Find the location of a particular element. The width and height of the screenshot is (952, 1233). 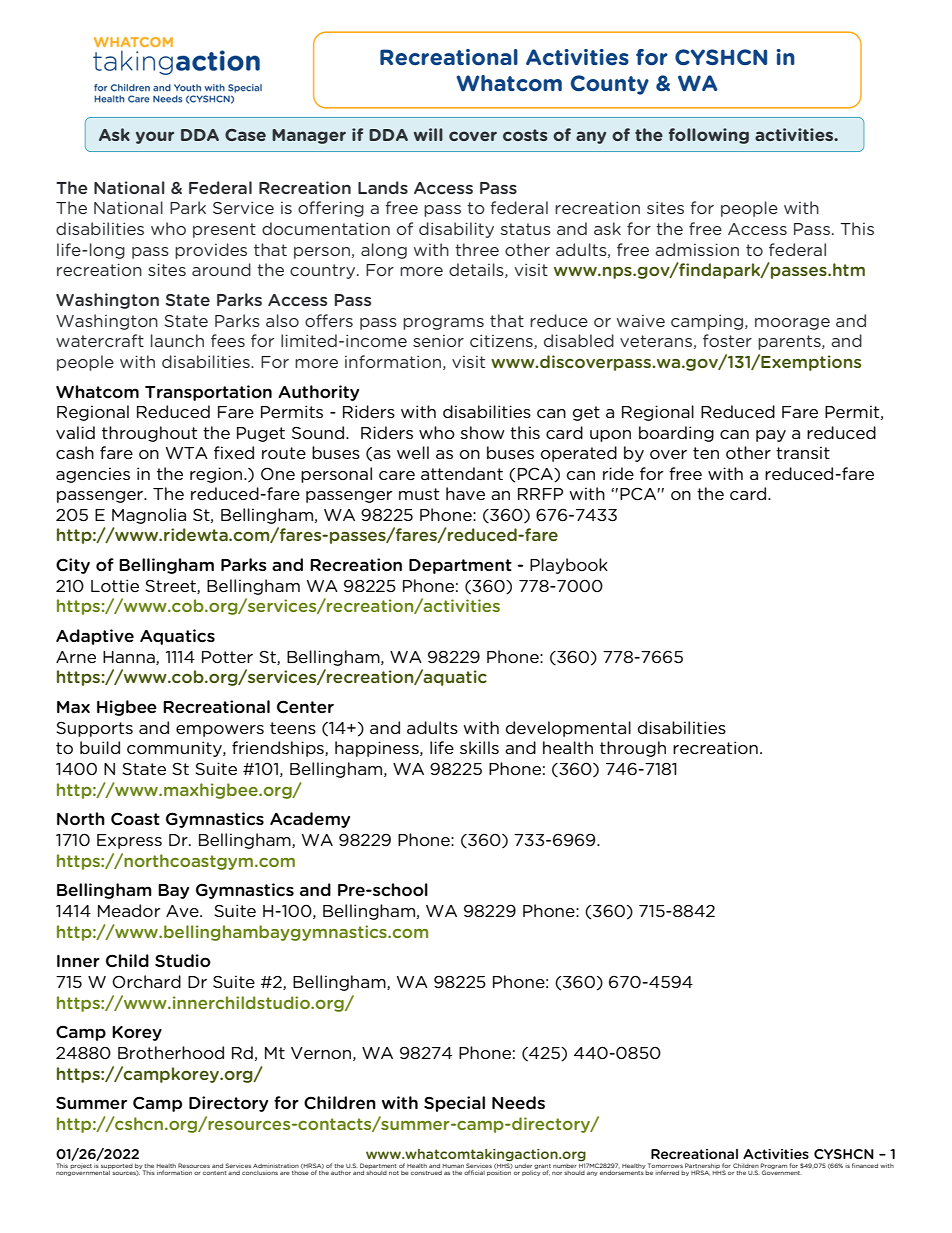

Express is located at coordinates (129, 841).
